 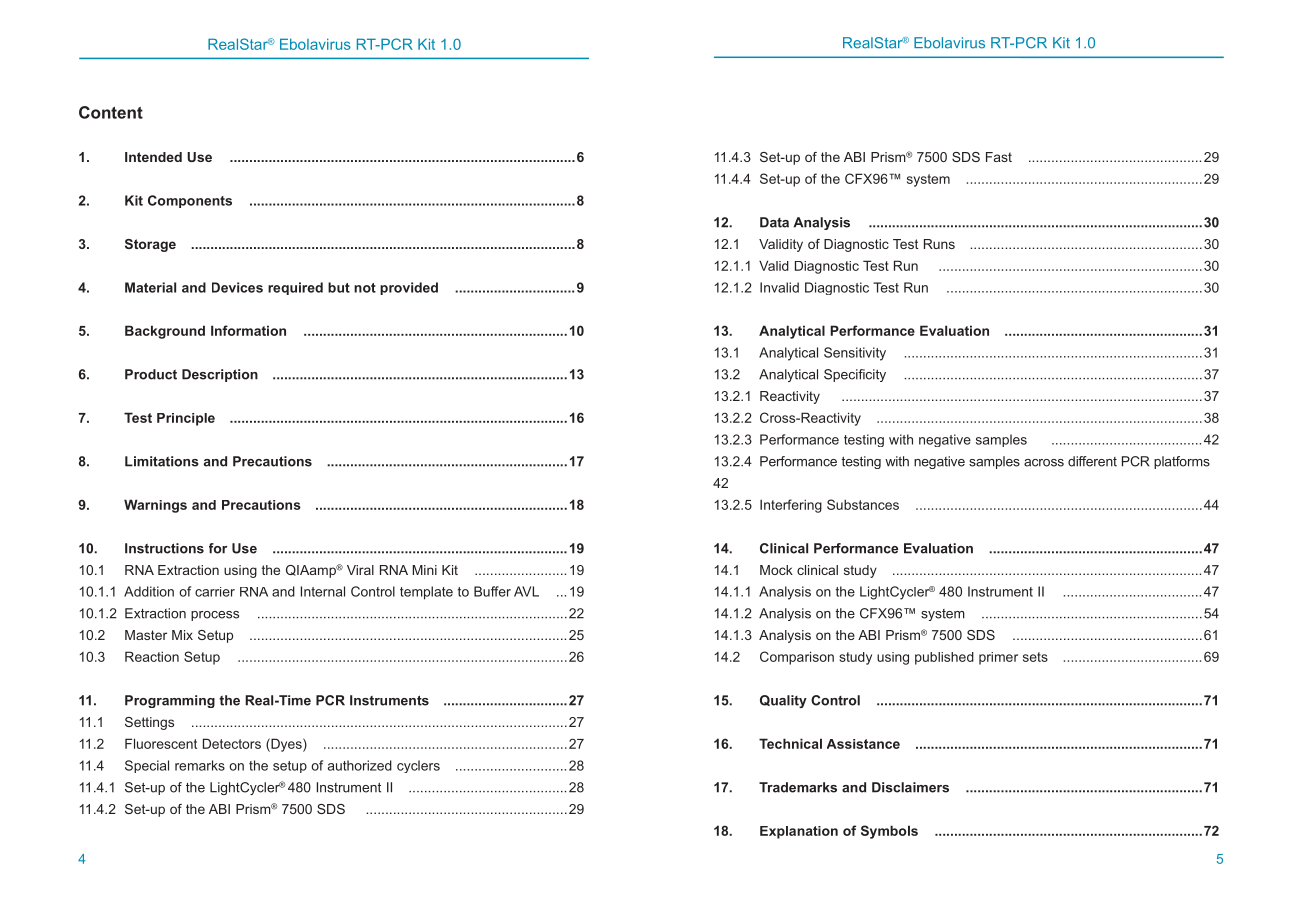 What do you see at coordinates (791, 506) in the screenshot?
I see `Interfering` at bounding box center [791, 506].
